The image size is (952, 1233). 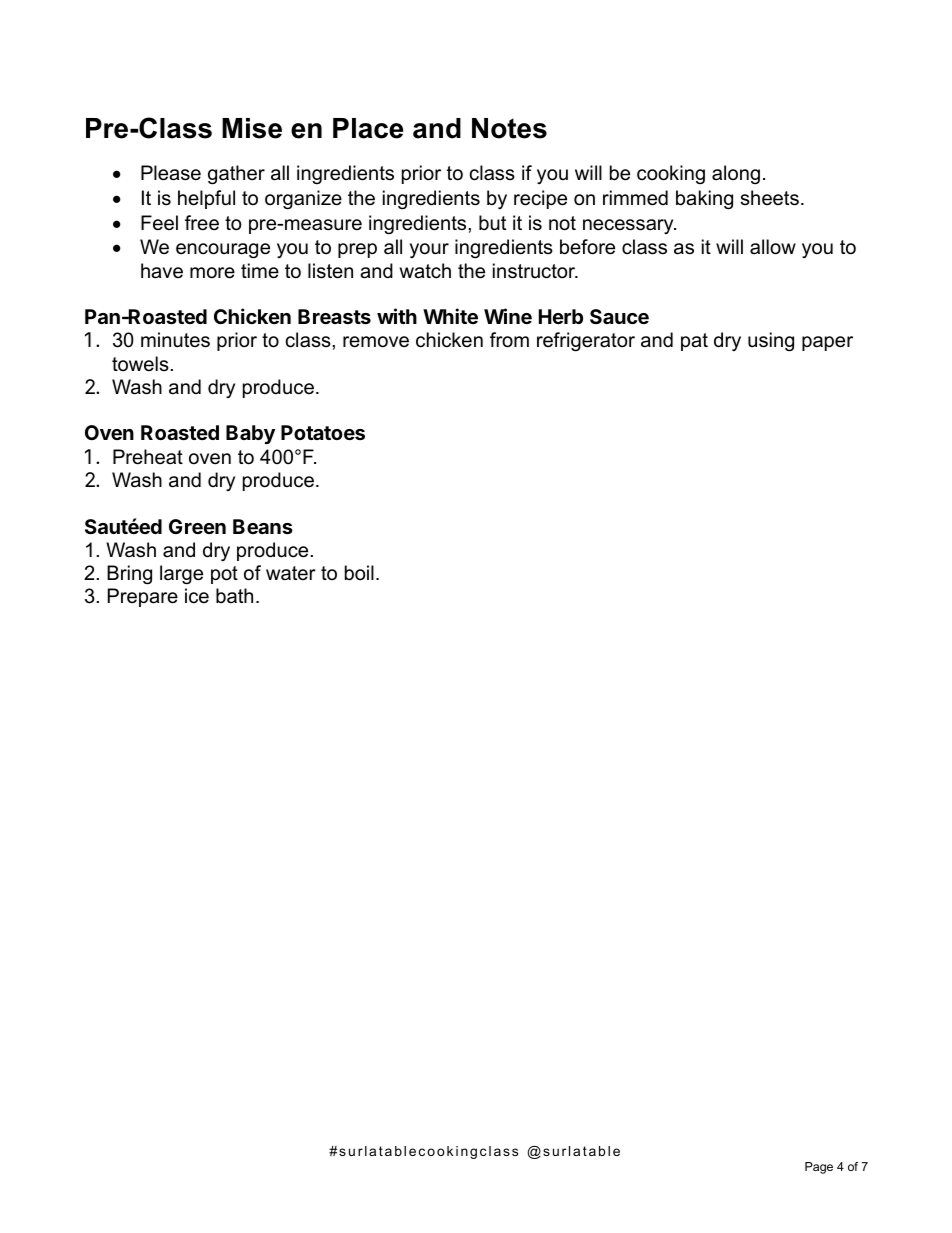 What do you see at coordinates (234, 596) in the image?
I see `bath` at bounding box center [234, 596].
